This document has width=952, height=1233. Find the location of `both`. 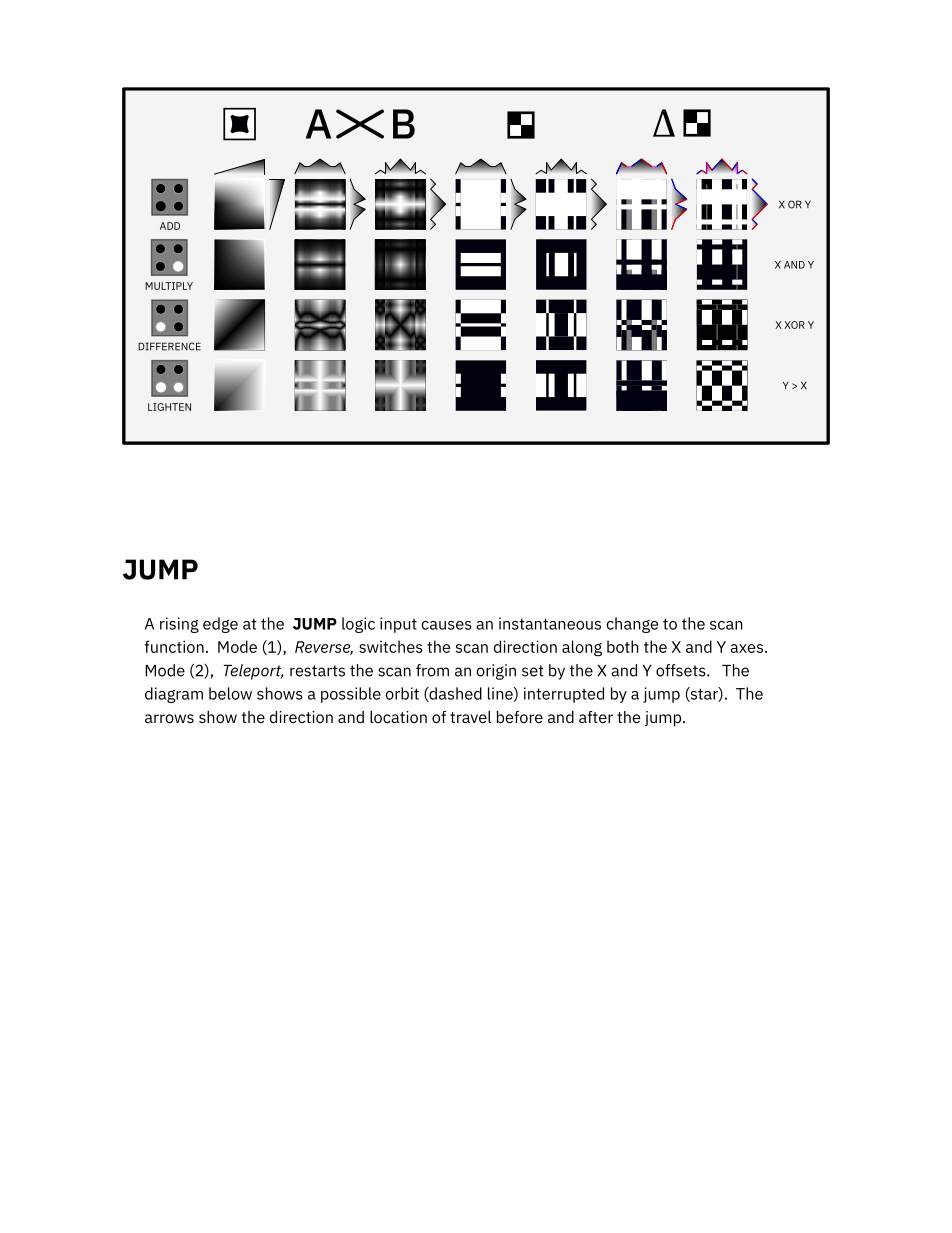

both is located at coordinates (623, 646).
